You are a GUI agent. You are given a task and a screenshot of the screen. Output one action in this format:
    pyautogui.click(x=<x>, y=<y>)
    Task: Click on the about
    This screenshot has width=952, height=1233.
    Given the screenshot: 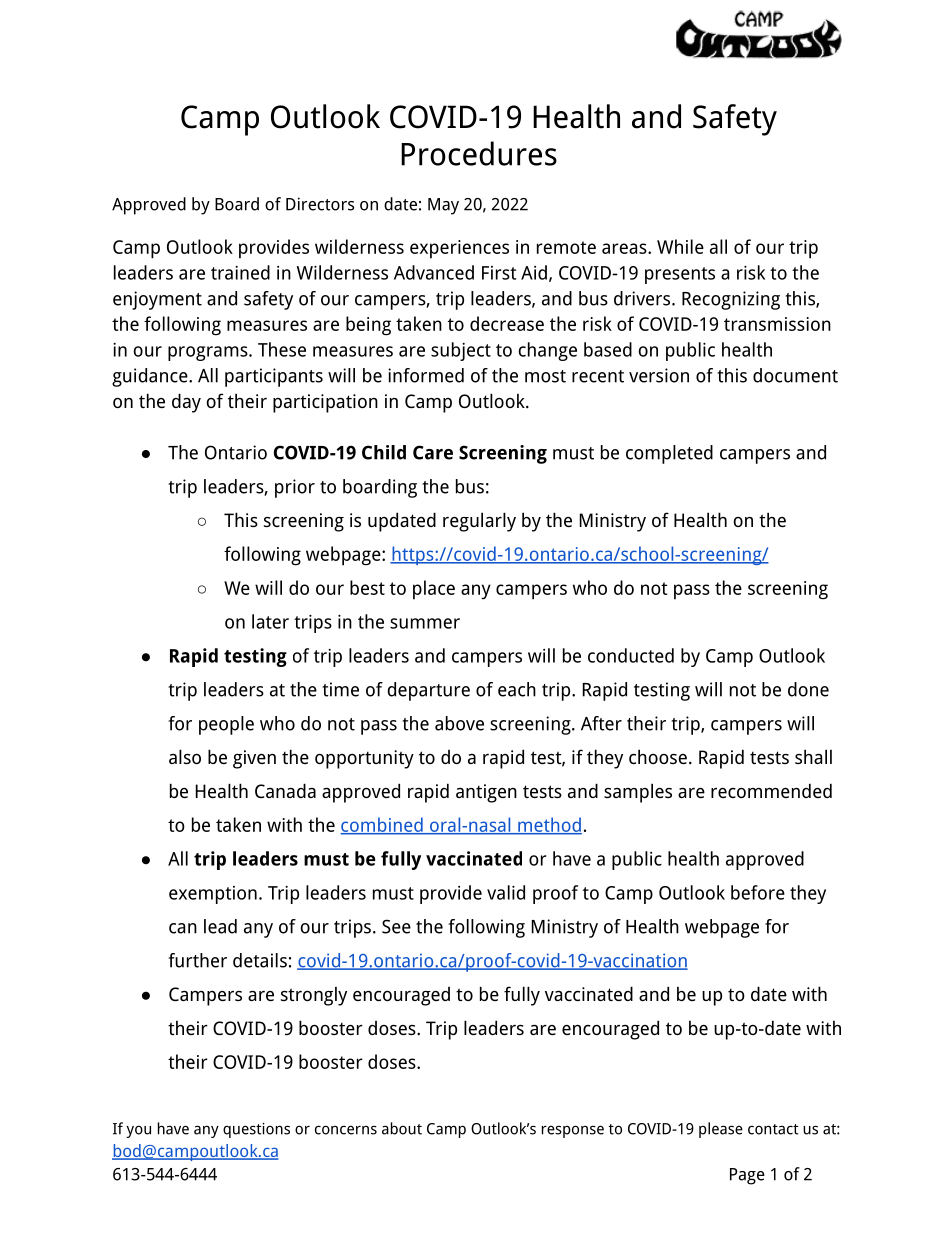 What is the action you would take?
    pyautogui.click(x=402, y=1128)
